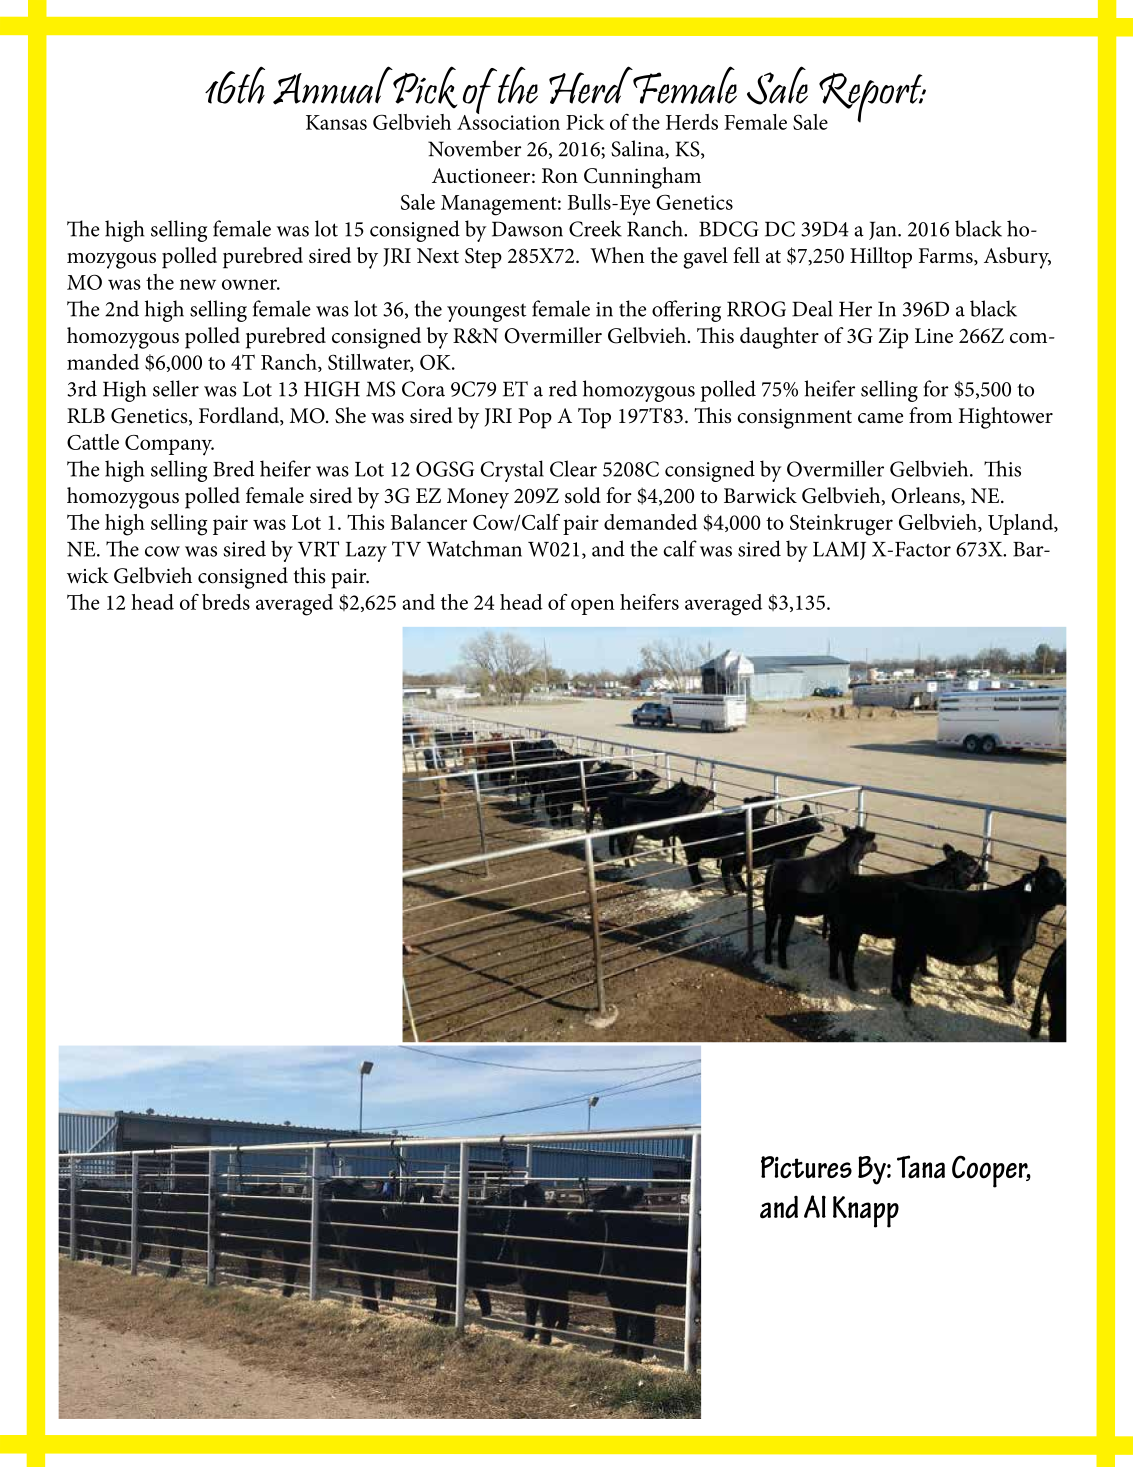 This screenshot has width=1133, height=1467. What do you see at coordinates (508, 121) in the screenshot?
I see `Association` at bounding box center [508, 121].
